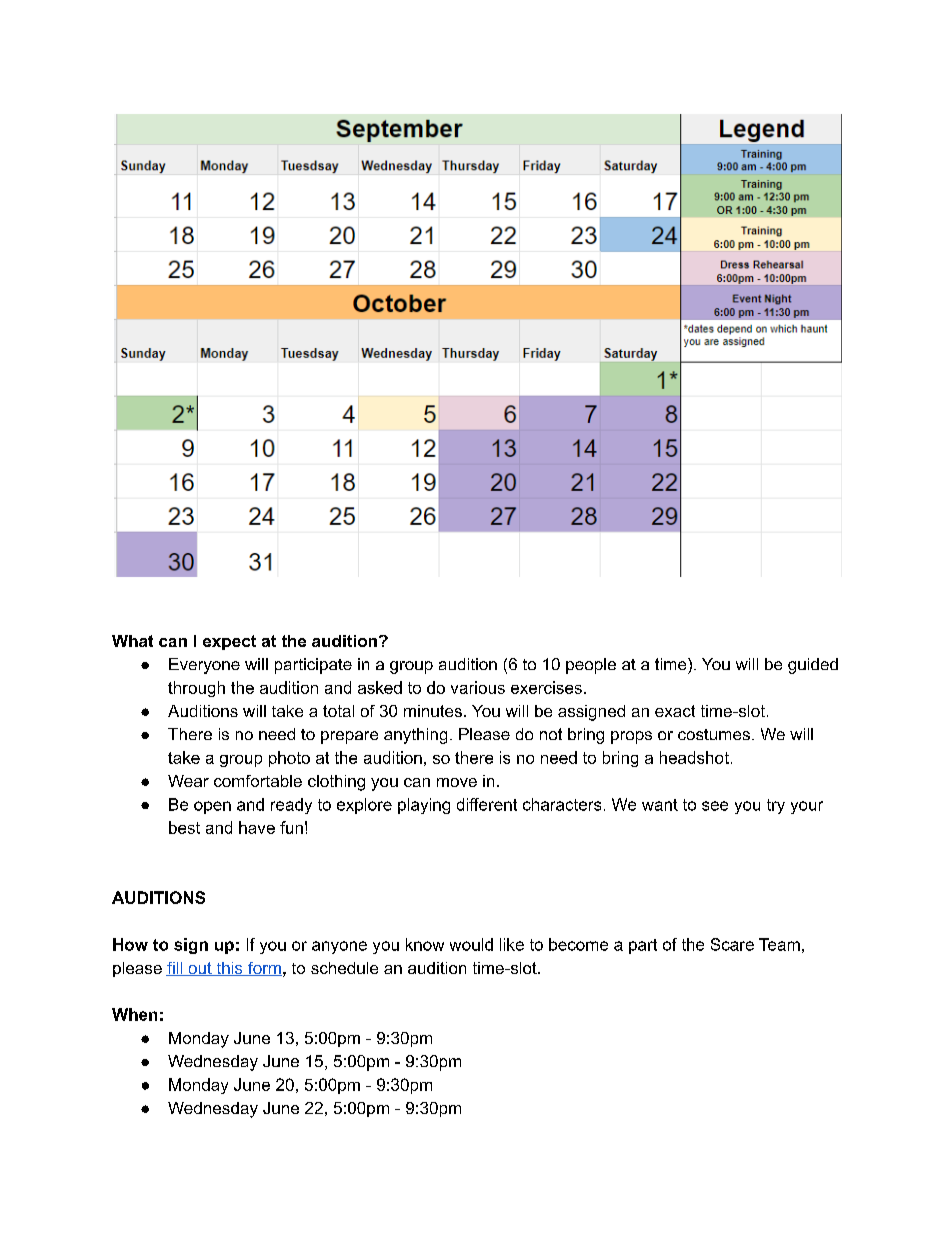  I want to click on Scare, so click(732, 944).
